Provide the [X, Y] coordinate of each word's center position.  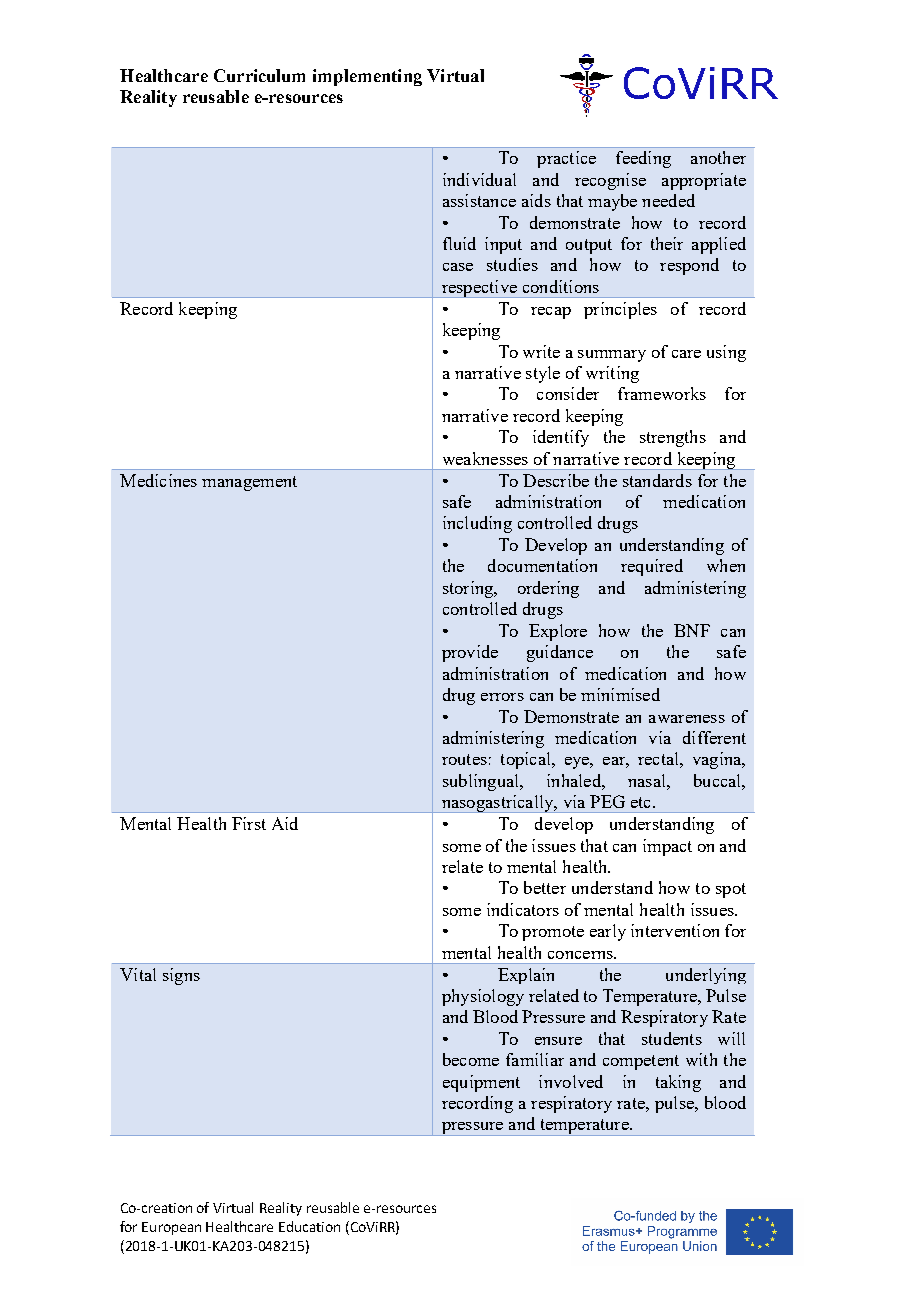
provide [470, 653]
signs [181, 976]
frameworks [662, 393]
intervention [675, 930]
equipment [481, 1083]
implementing [367, 77]
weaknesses [485, 458]
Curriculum [259, 75]
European [171, 1228]
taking [678, 1083]
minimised [620, 694]
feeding [643, 159]
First [249, 823]
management [249, 483]
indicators [523, 909]
